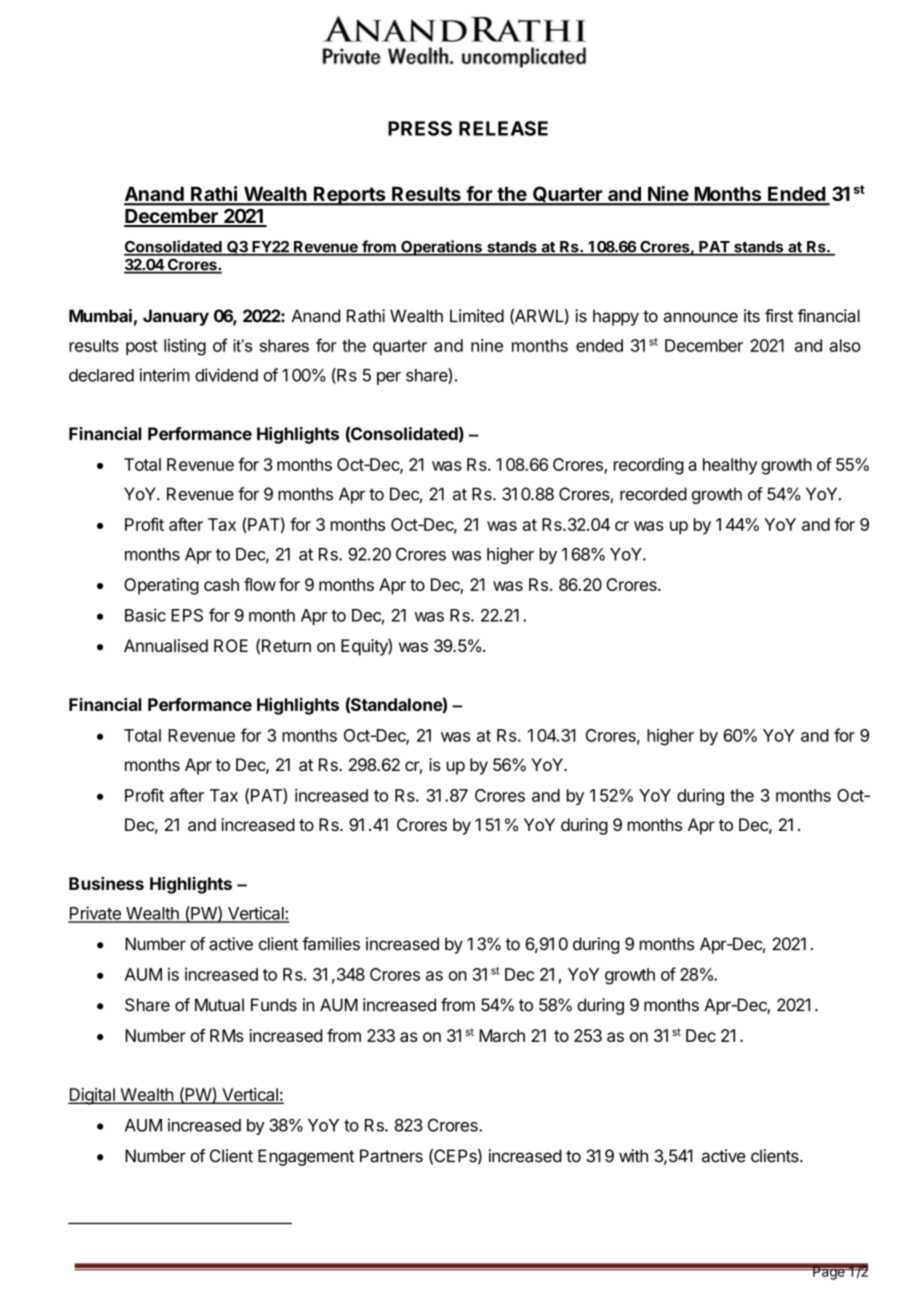  What do you see at coordinates (477, 316) in the screenshot?
I see `Limited` at bounding box center [477, 316].
